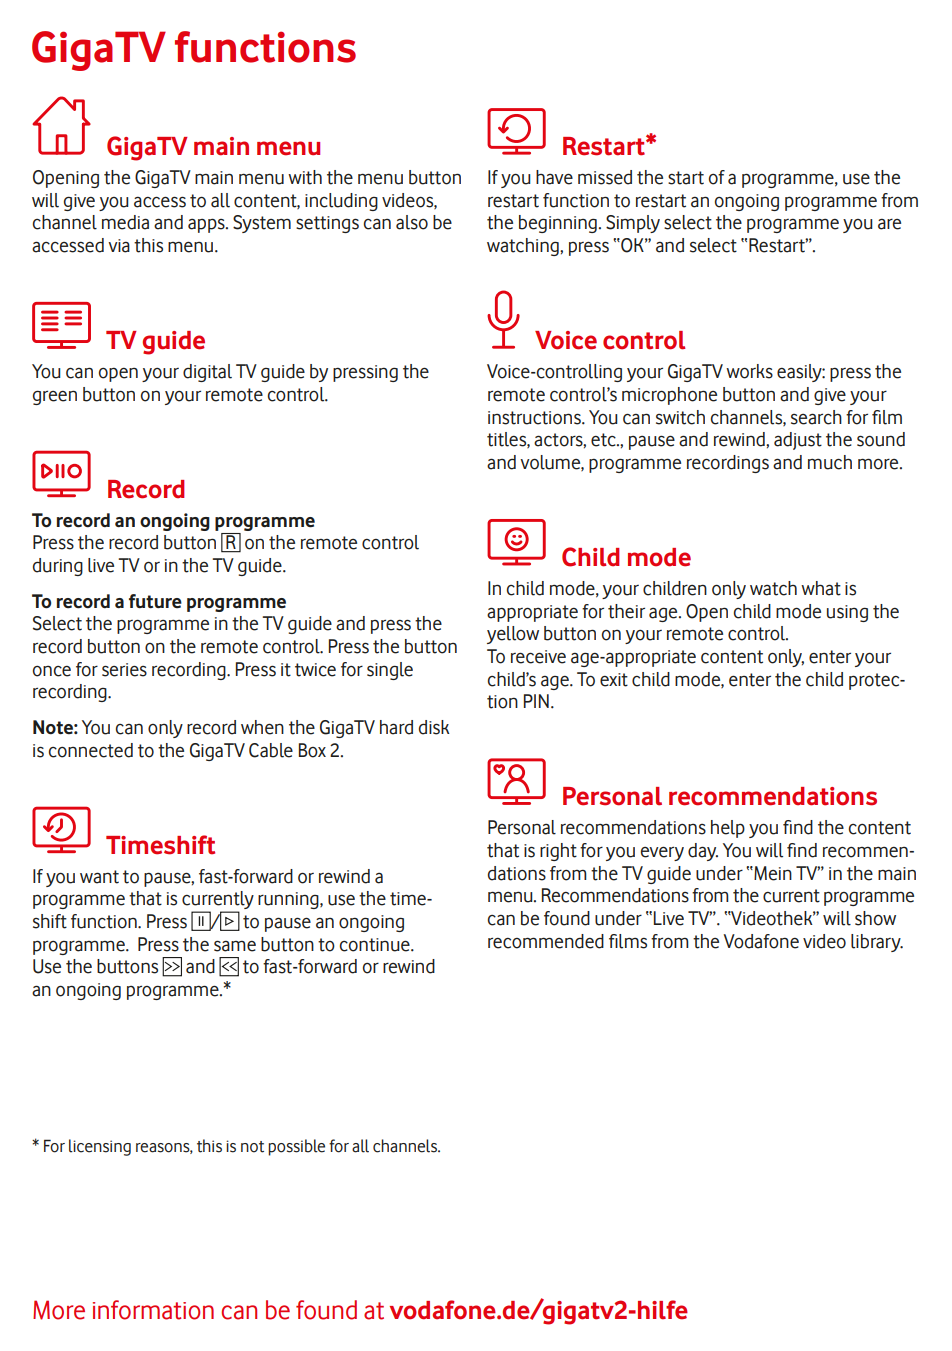  What do you see at coordinates (296, 1147) in the screenshot?
I see `possible` at bounding box center [296, 1147].
